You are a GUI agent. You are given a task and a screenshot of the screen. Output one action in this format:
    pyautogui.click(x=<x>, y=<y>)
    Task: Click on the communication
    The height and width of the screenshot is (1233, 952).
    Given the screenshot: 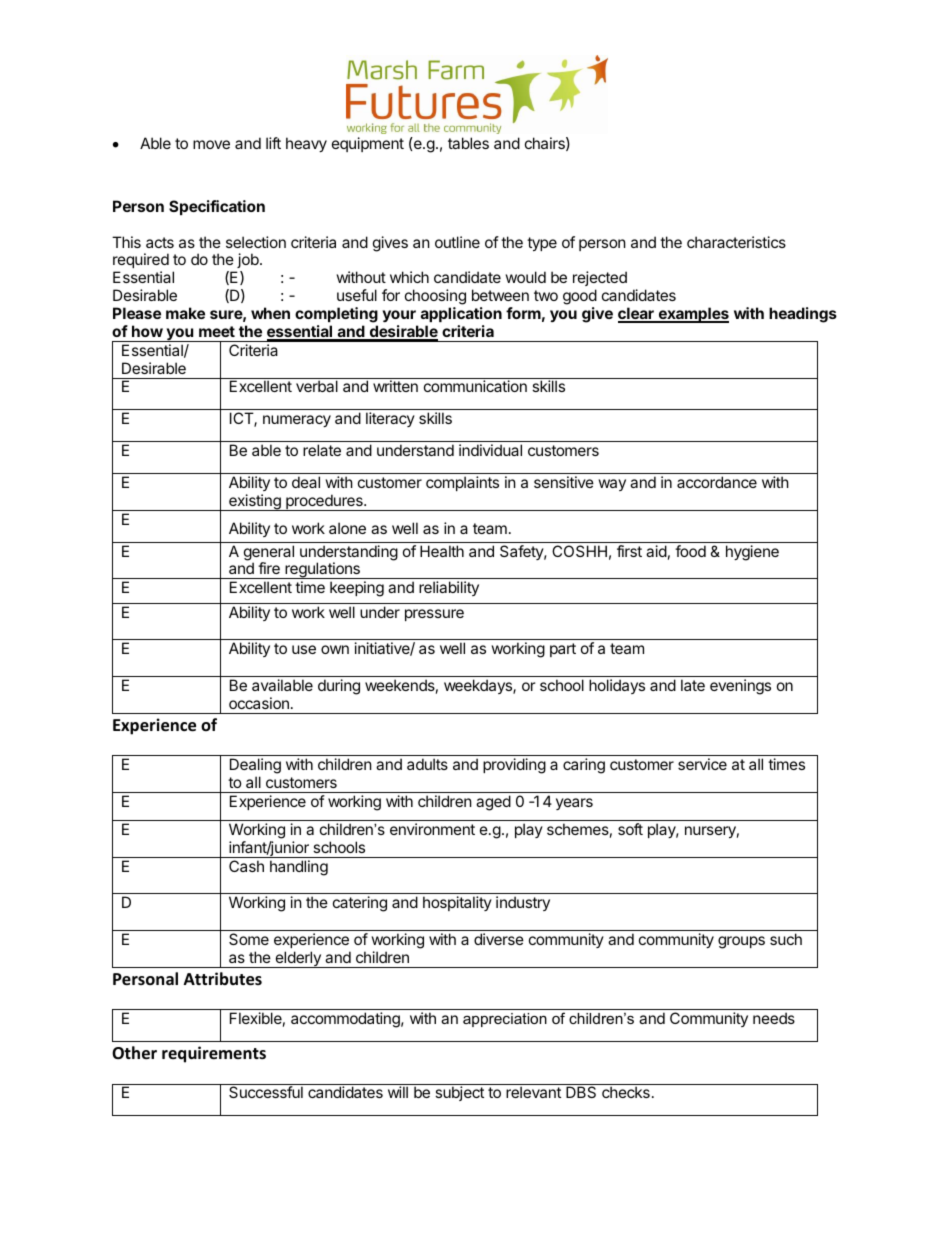 What is the action you would take?
    pyautogui.click(x=475, y=386)
